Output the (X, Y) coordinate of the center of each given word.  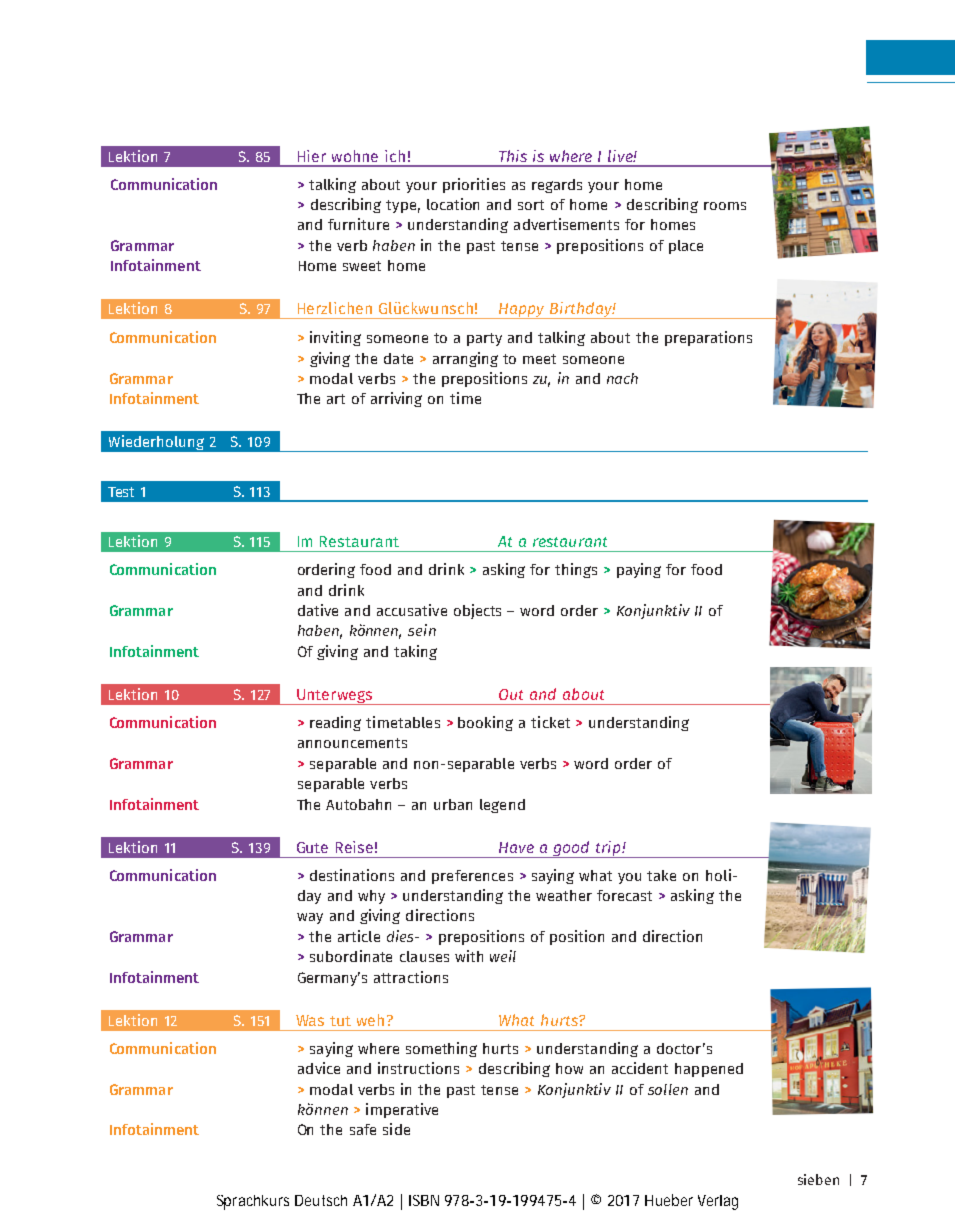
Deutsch (321, 1200)
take (661, 875)
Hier (312, 156)
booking (485, 723)
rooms (725, 206)
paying (639, 570)
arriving (396, 399)
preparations (708, 338)
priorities (474, 185)
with (469, 956)
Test (121, 492)
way (310, 918)
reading (335, 723)
